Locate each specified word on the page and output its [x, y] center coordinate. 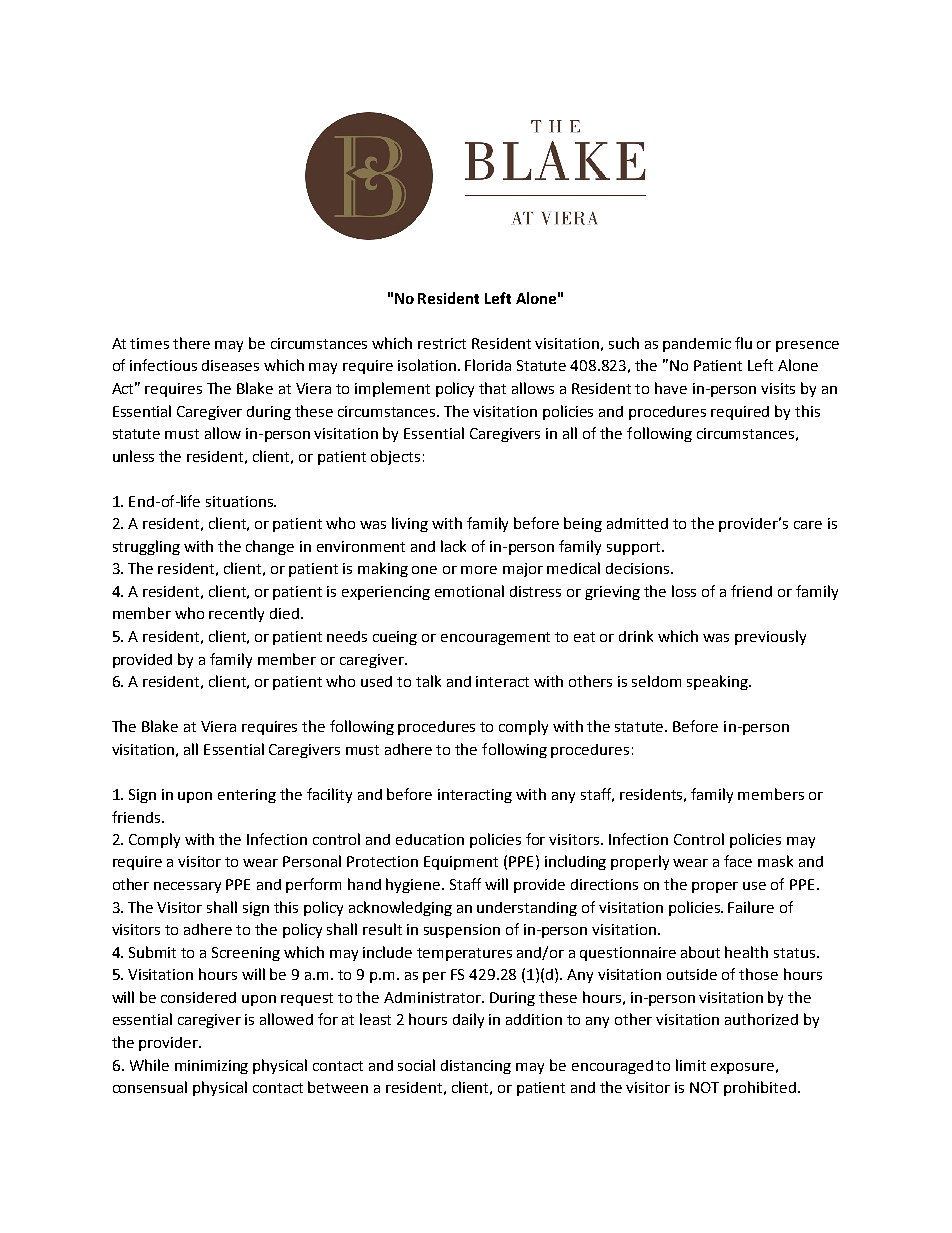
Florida [488, 365]
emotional [469, 591]
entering [247, 796]
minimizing [211, 1067]
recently [236, 614]
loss [684, 591]
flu [743, 343]
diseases [230, 365]
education [430, 839]
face [738, 861]
